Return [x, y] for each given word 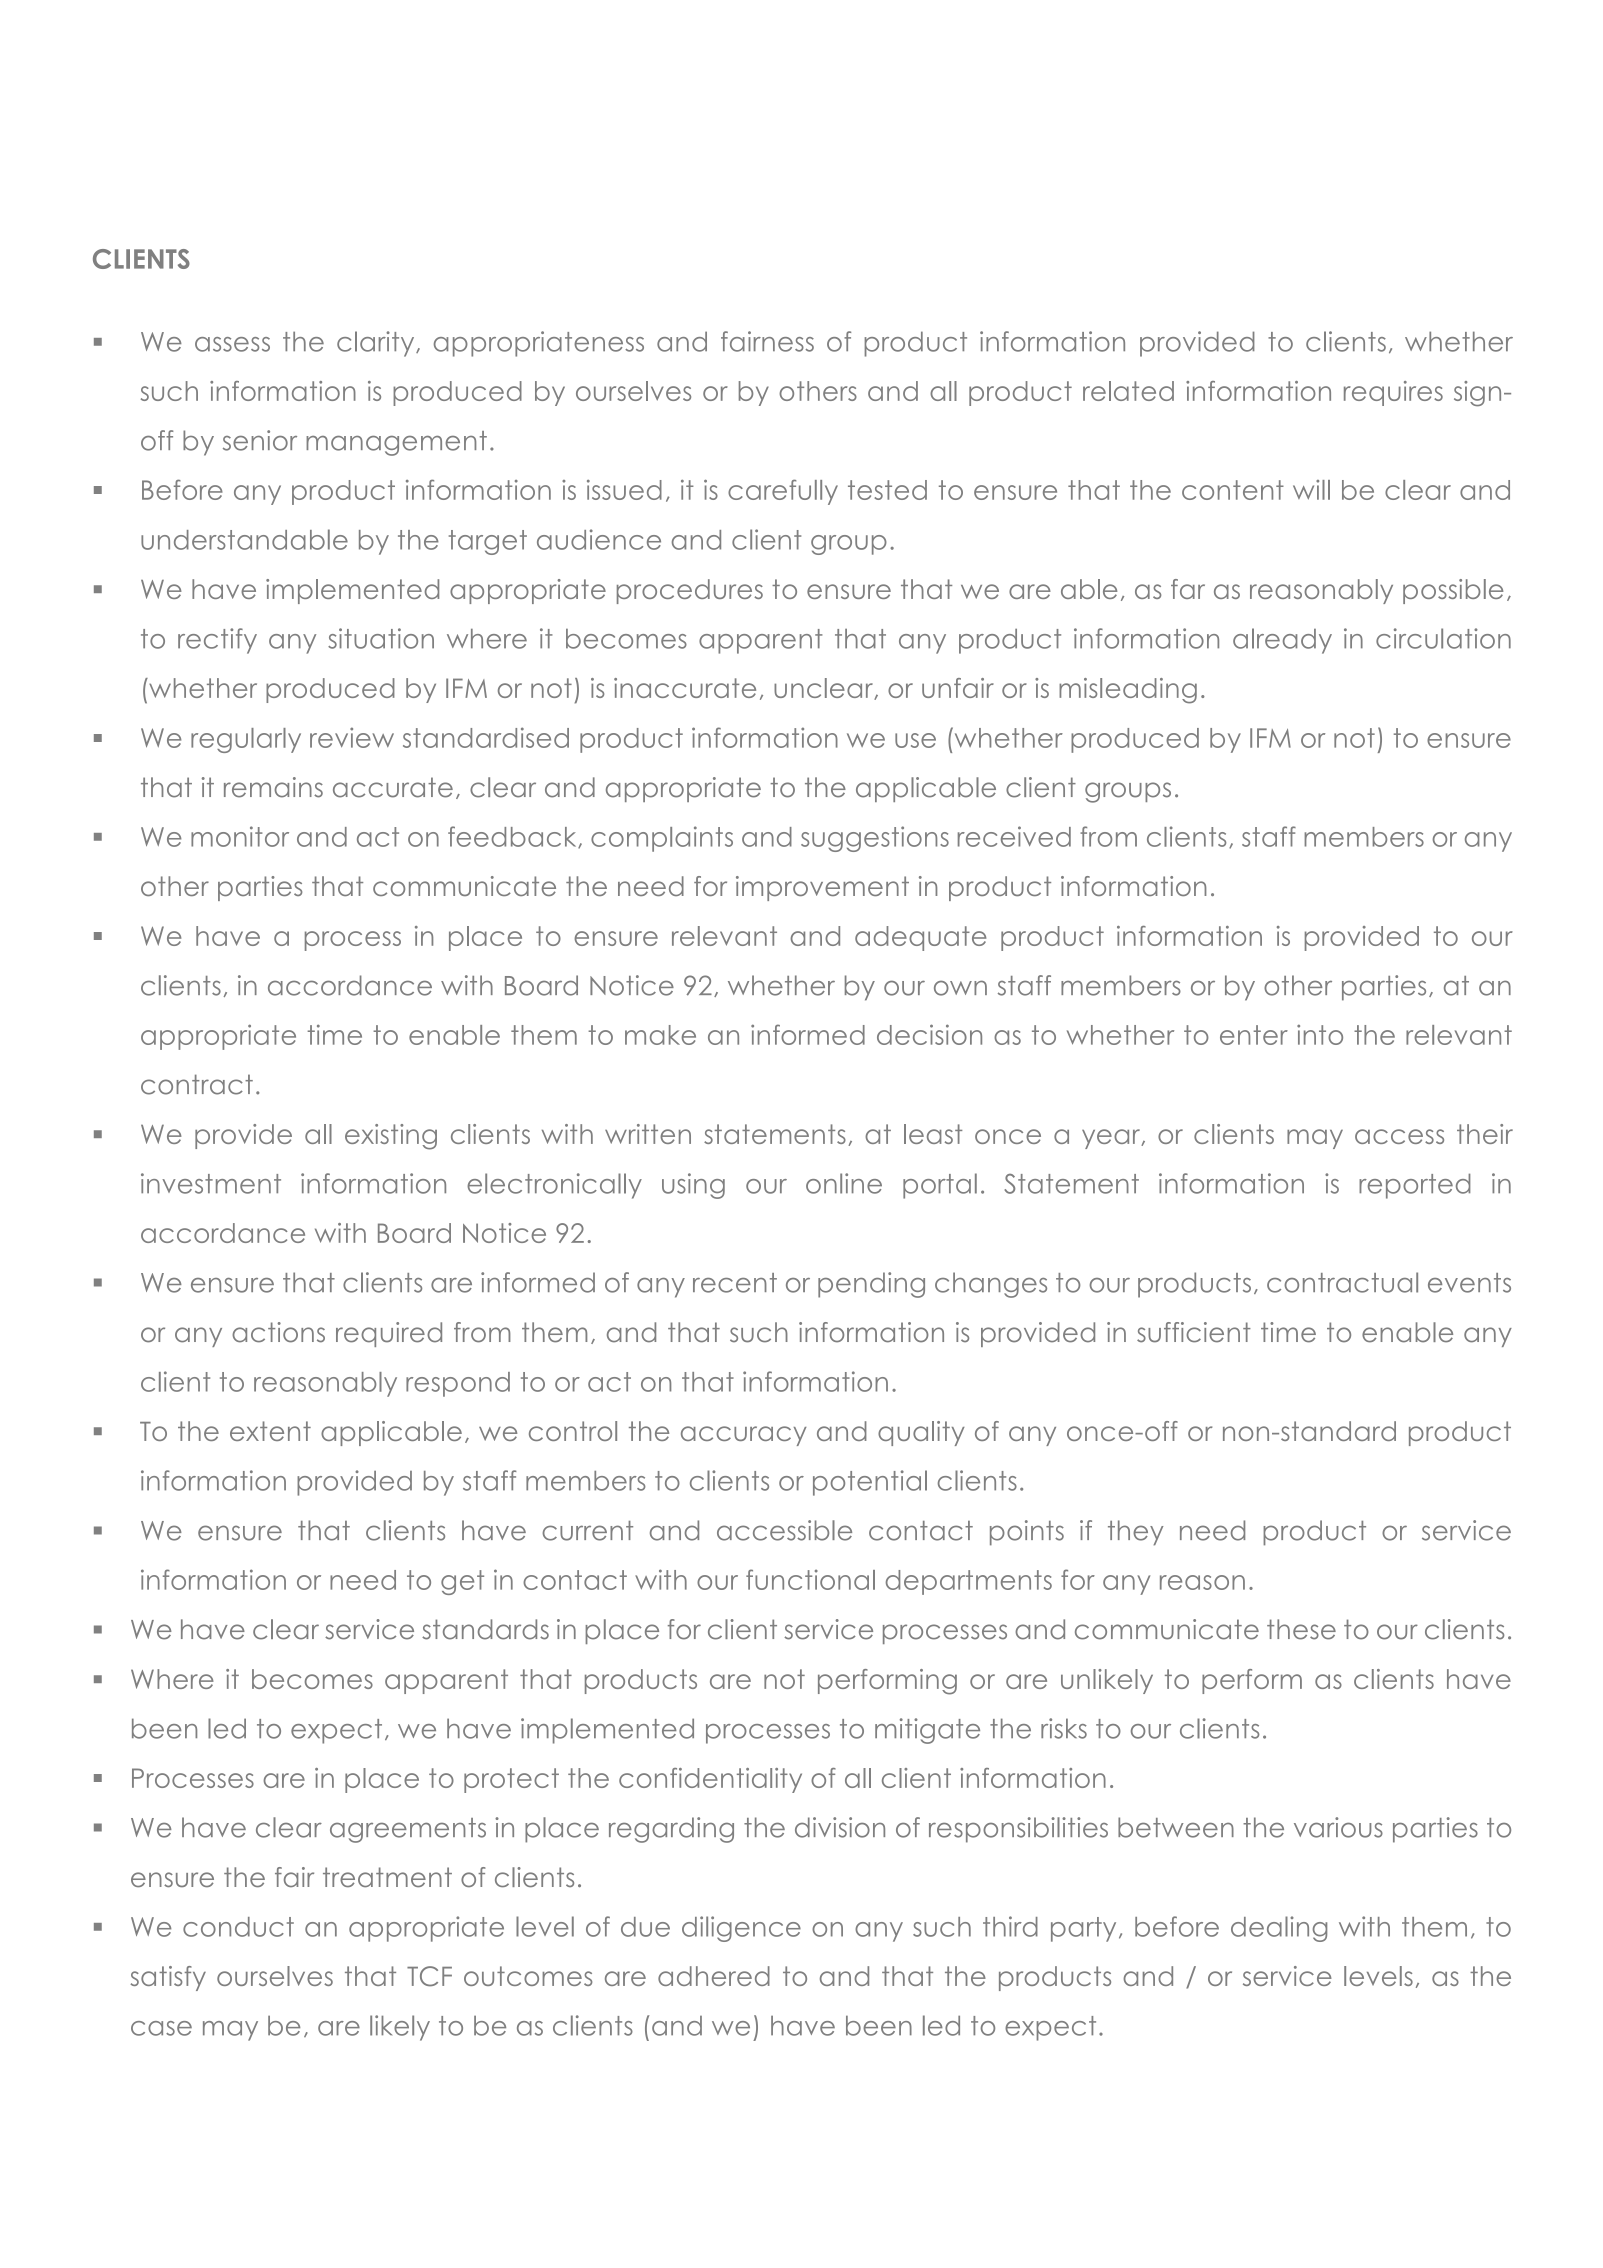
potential [870, 1483]
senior [260, 440]
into [1320, 1035]
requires [1393, 393]
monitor [240, 836]
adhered [714, 1976]
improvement [822, 888]
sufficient [1194, 1332]
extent [270, 1431]
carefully [783, 492]
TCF [429, 1976]
